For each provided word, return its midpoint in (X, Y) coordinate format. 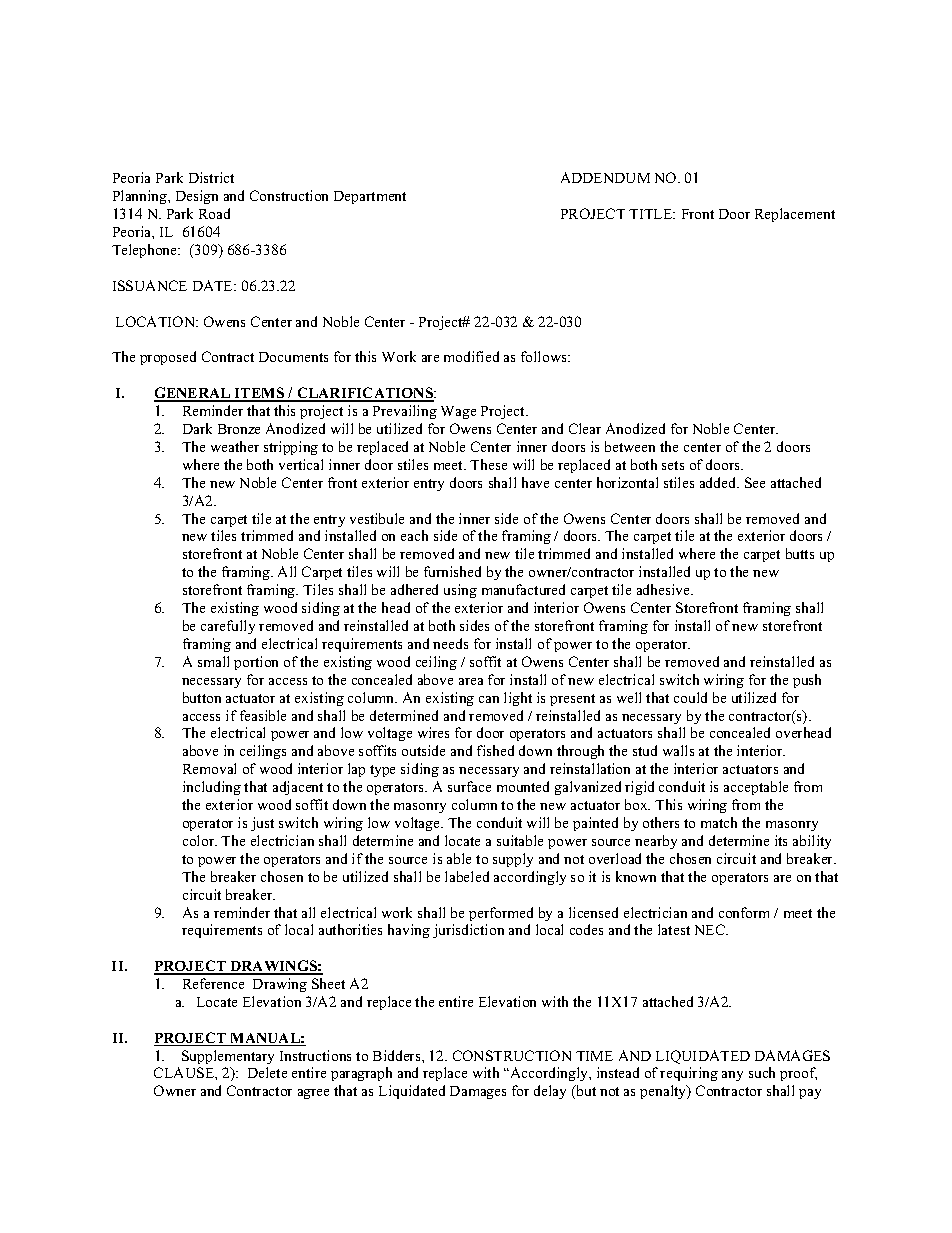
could (690, 697)
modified (471, 356)
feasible (263, 715)
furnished (452, 571)
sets (673, 465)
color (200, 840)
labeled (467, 876)
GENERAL (193, 394)
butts (800, 553)
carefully (228, 627)
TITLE (652, 214)
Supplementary (228, 1057)
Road (214, 213)
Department (370, 197)
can (489, 699)
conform (744, 912)
